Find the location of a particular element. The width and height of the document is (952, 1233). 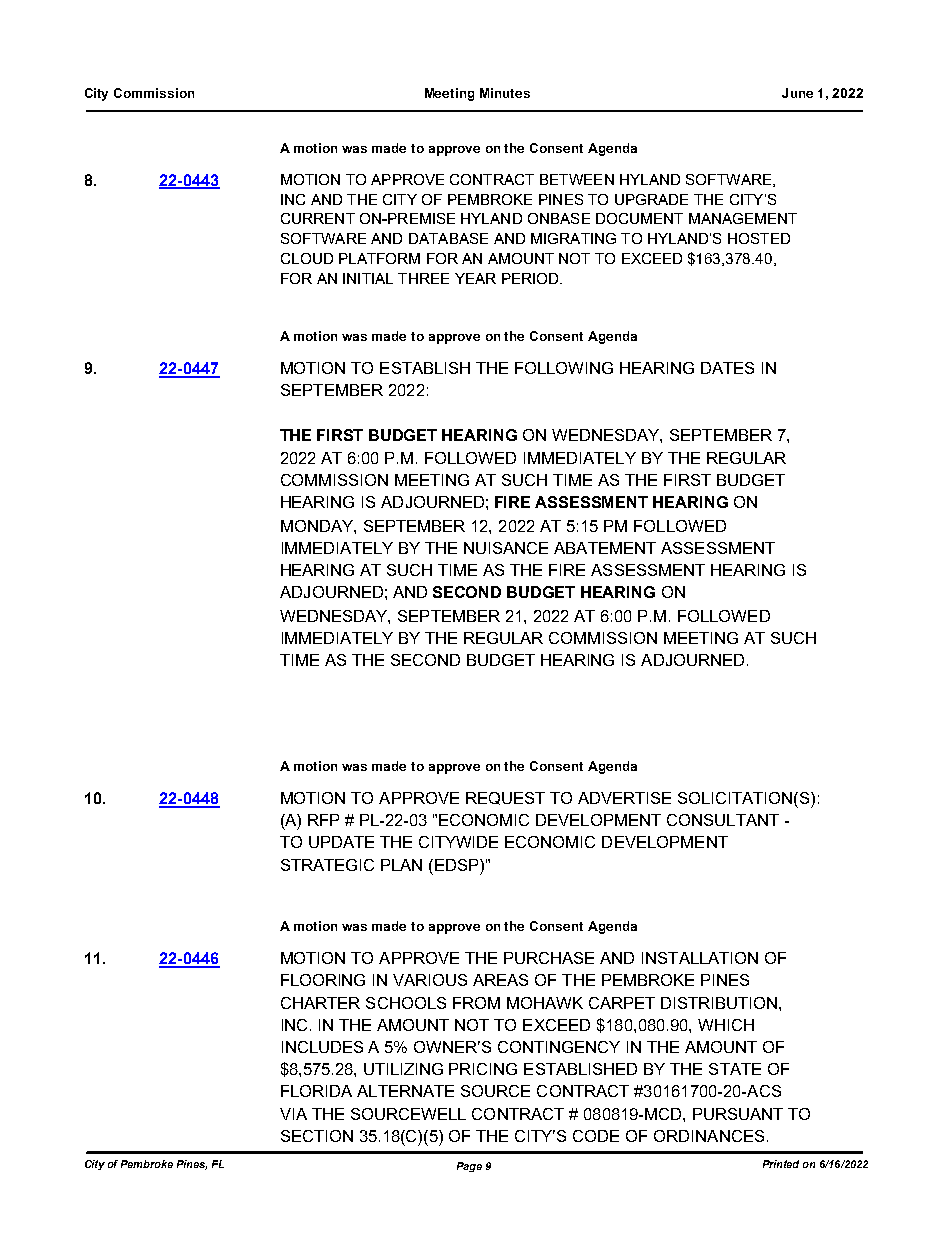

RFP is located at coordinates (323, 820).
